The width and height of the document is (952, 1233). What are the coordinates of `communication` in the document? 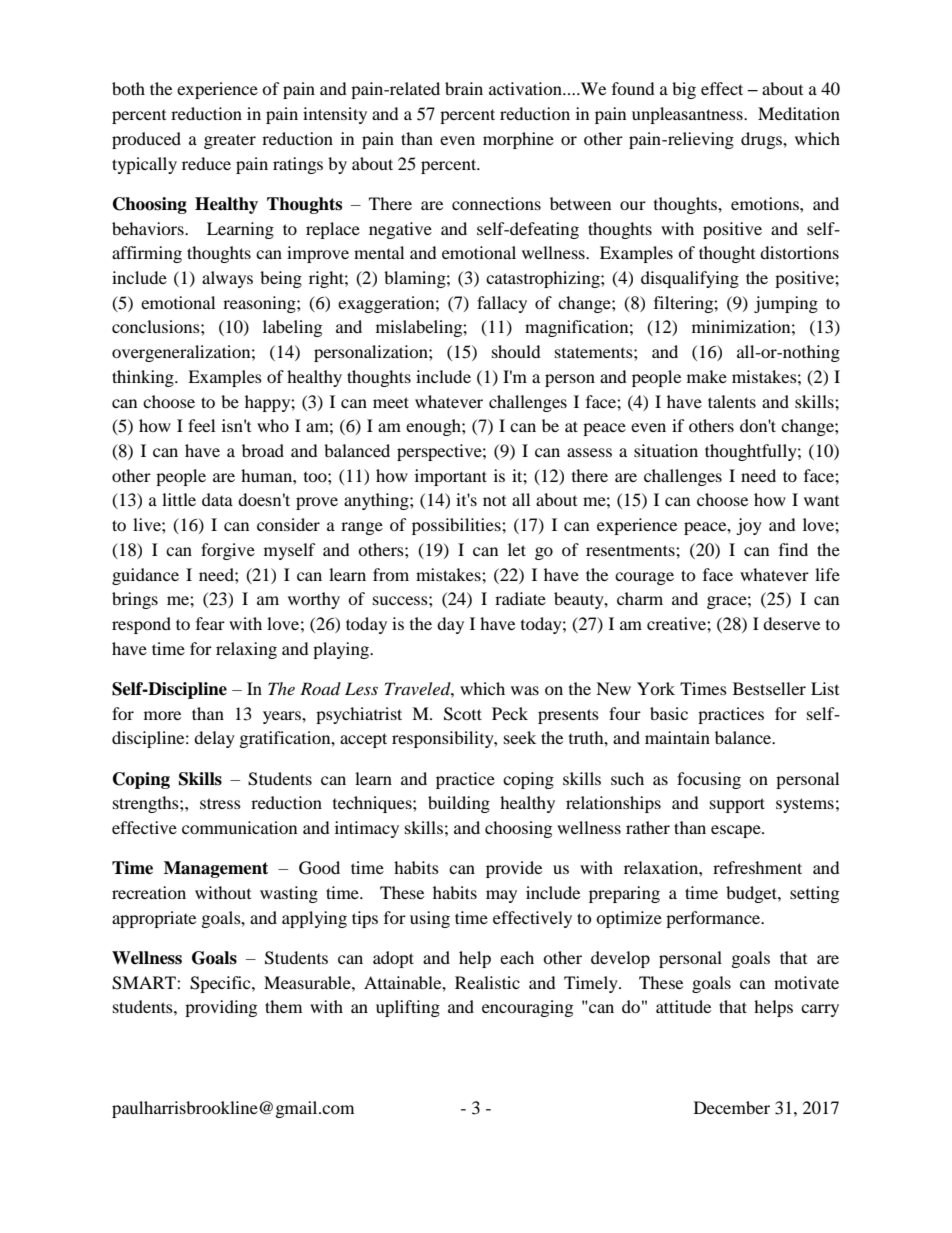 It's located at (239, 827).
